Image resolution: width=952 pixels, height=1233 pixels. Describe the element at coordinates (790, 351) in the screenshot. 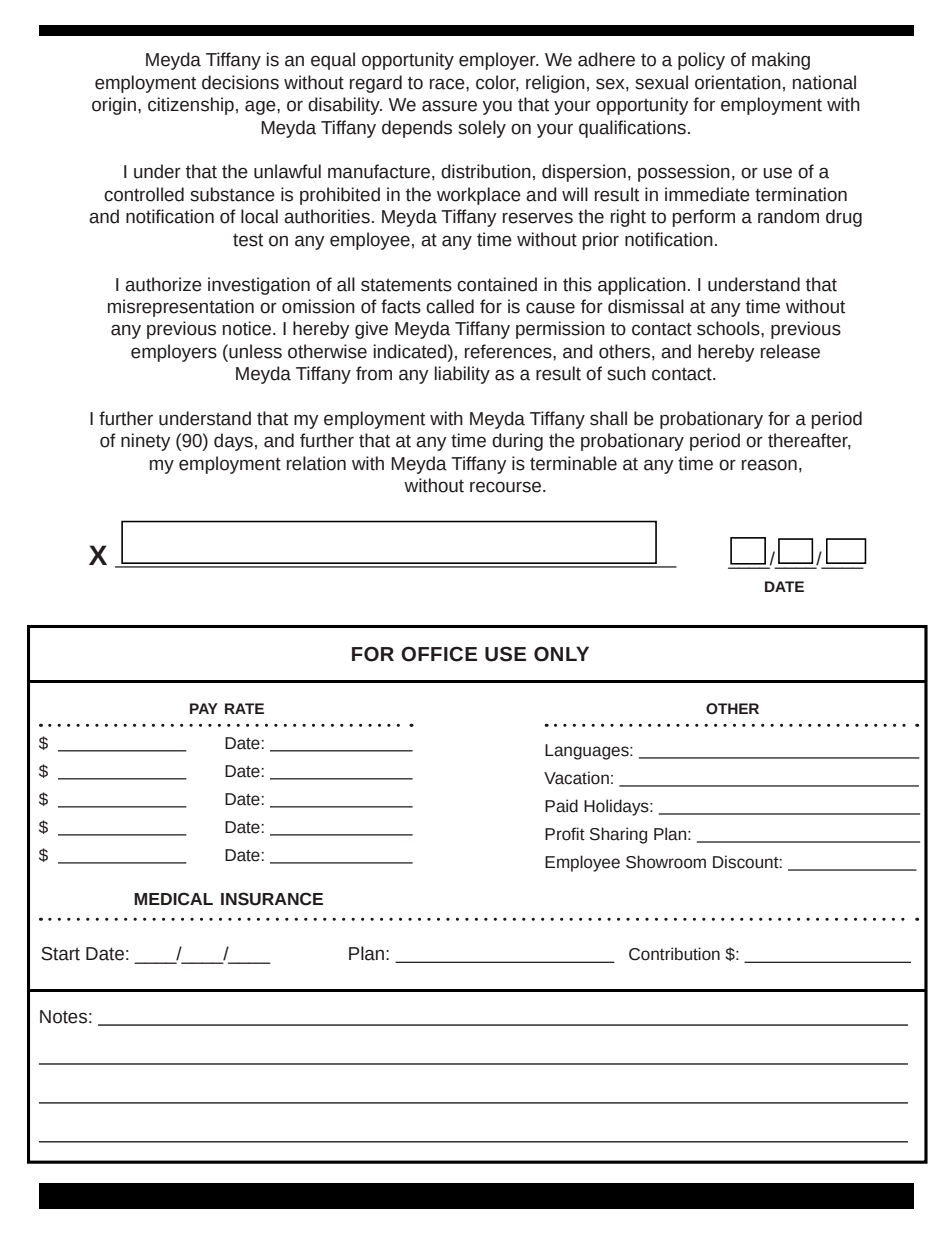

I see `release` at that location.
